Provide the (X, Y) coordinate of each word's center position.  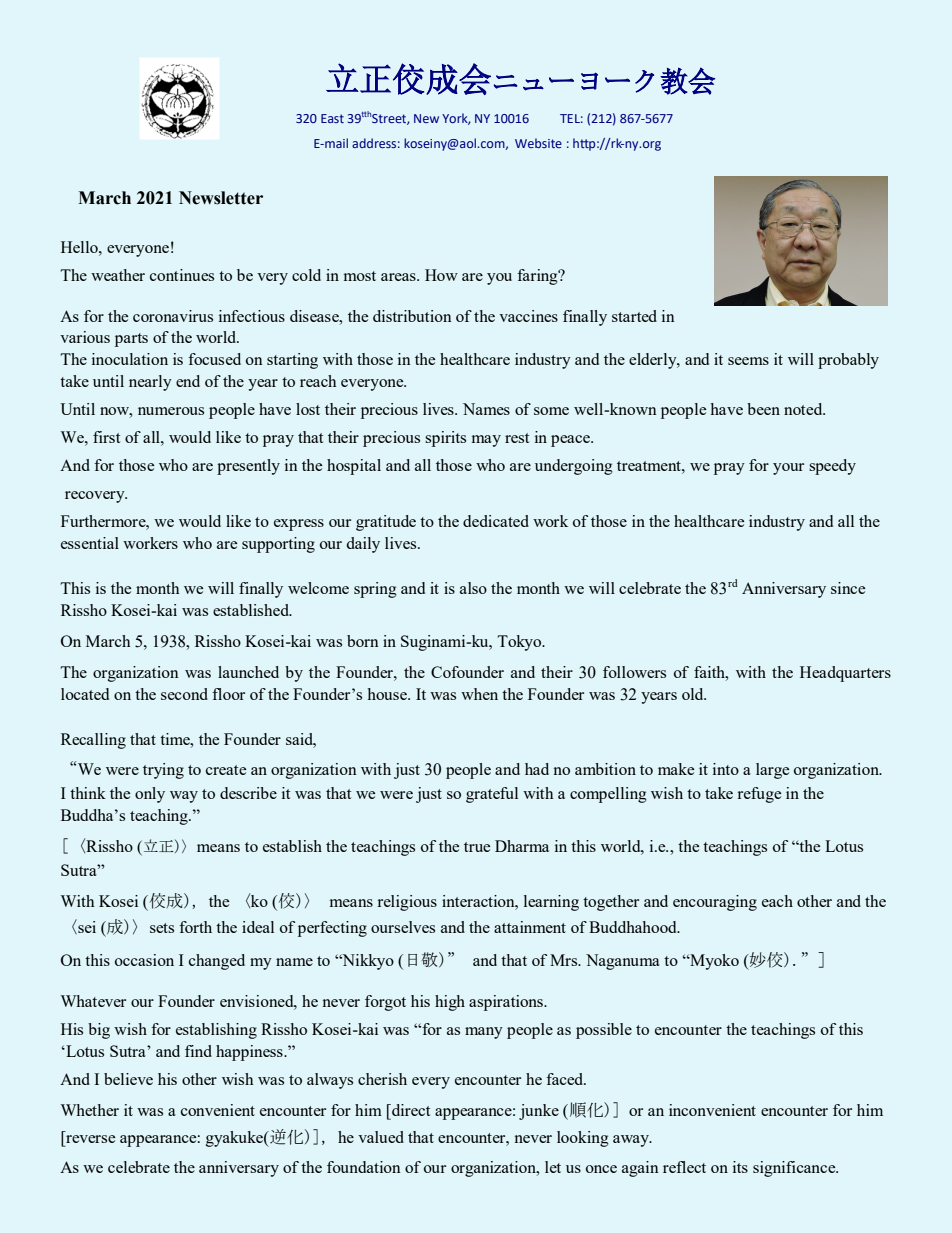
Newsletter (221, 198)
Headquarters (845, 674)
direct (410, 1110)
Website (538, 143)
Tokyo (520, 643)
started (634, 316)
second (184, 694)
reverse (91, 1139)
